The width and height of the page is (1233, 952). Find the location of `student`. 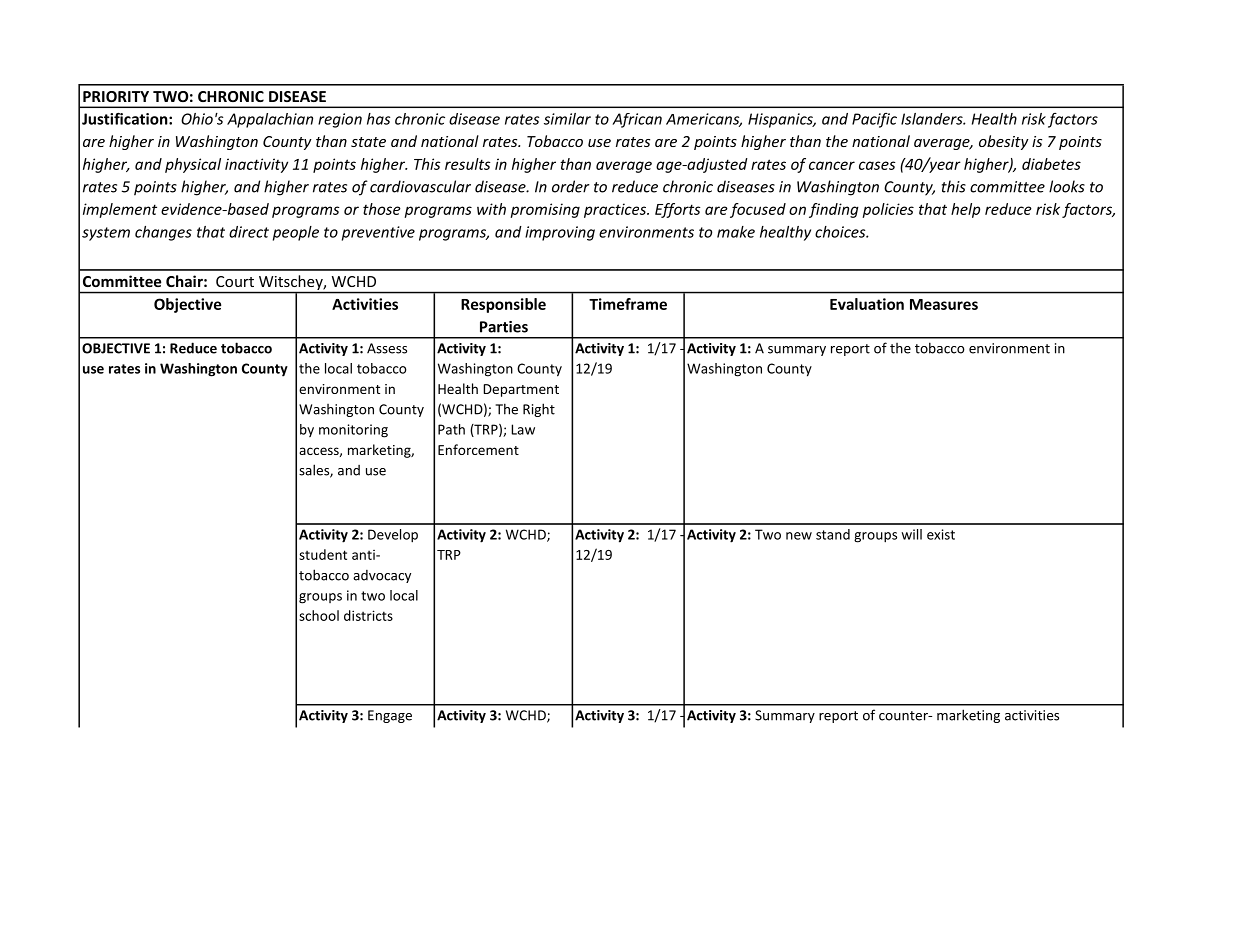

student is located at coordinates (323, 554).
